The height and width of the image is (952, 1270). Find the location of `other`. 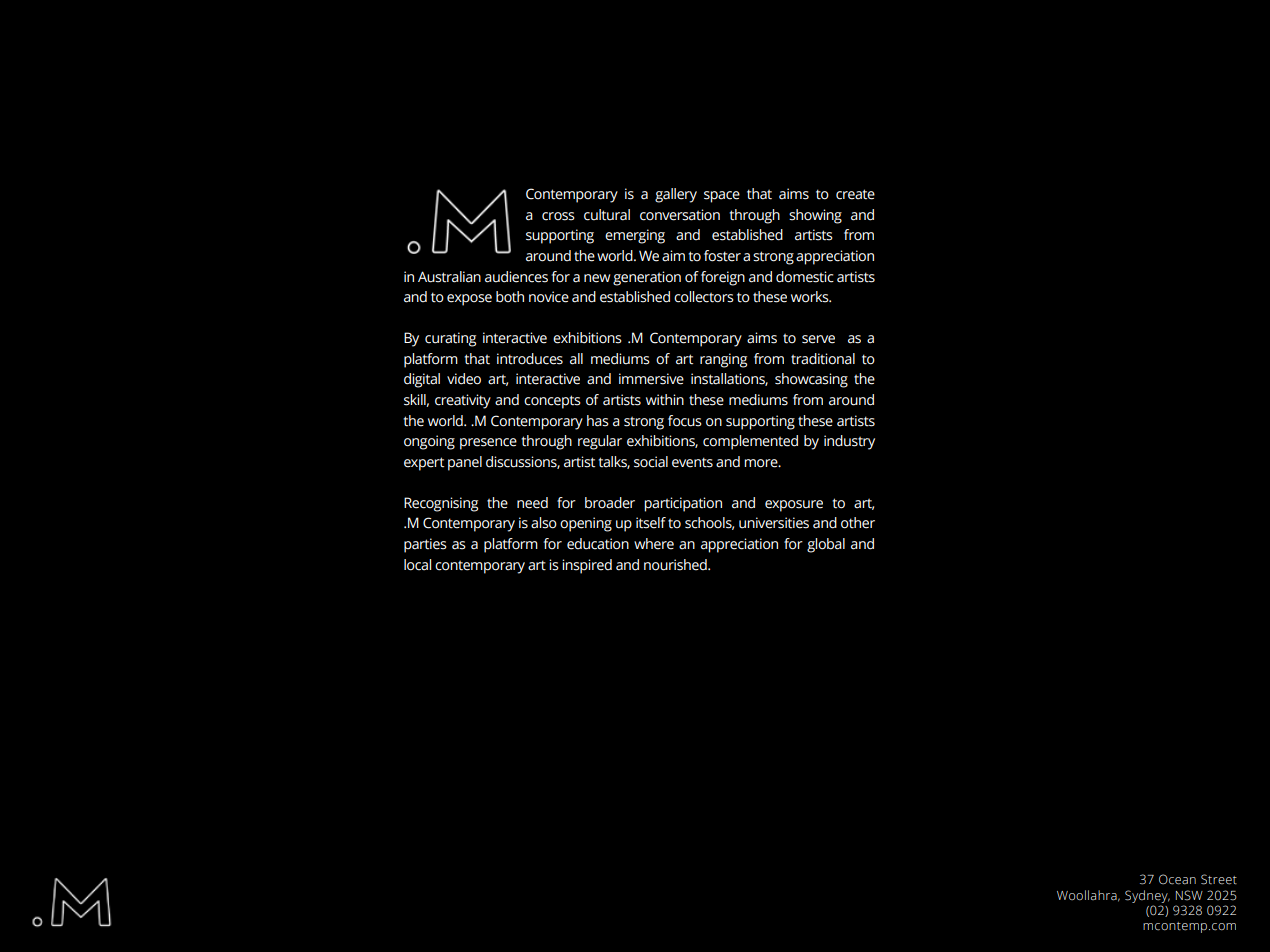

other is located at coordinates (858, 523).
